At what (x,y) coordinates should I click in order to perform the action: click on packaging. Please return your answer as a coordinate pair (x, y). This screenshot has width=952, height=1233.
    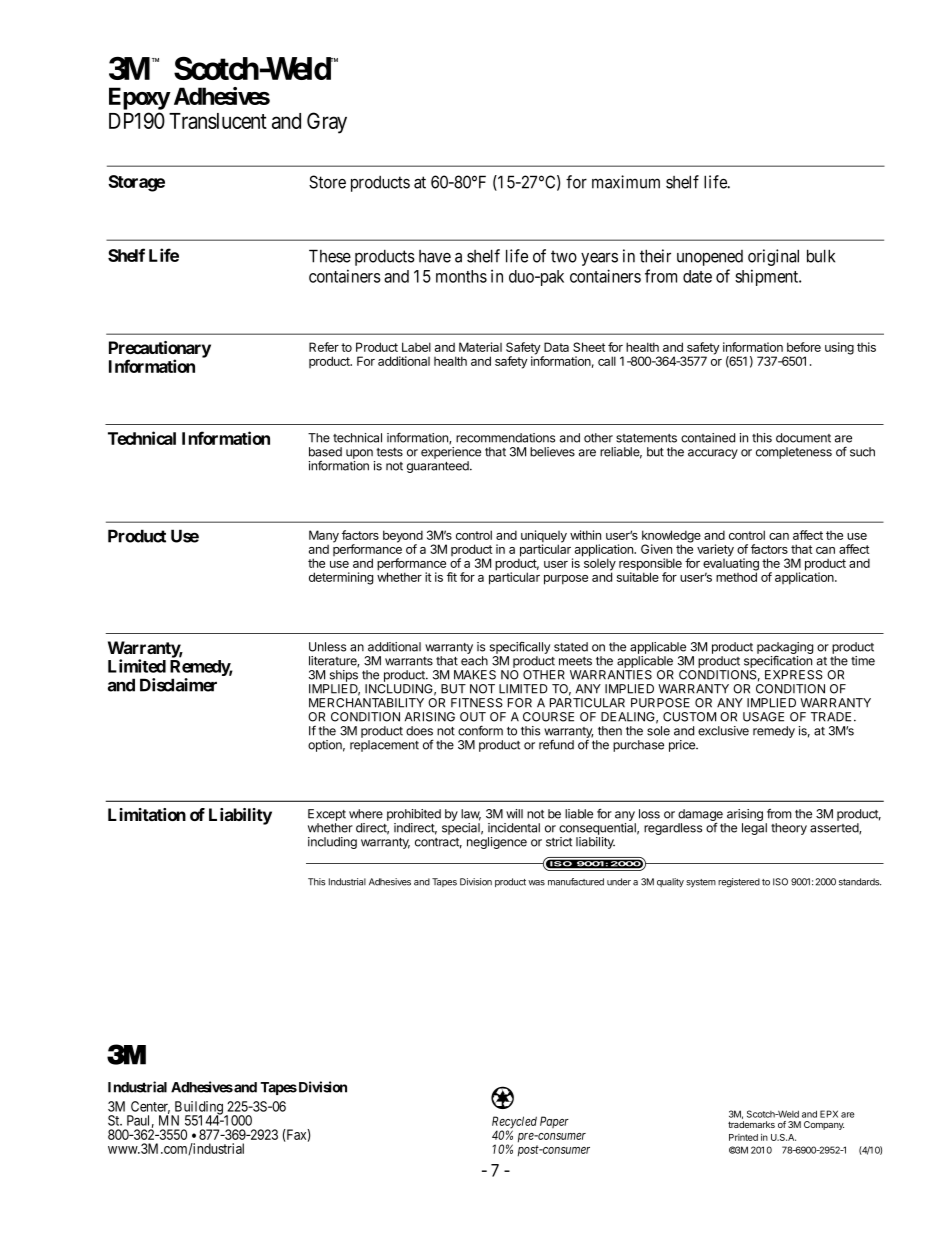
    Looking at the image, I should click on (785, 649).
